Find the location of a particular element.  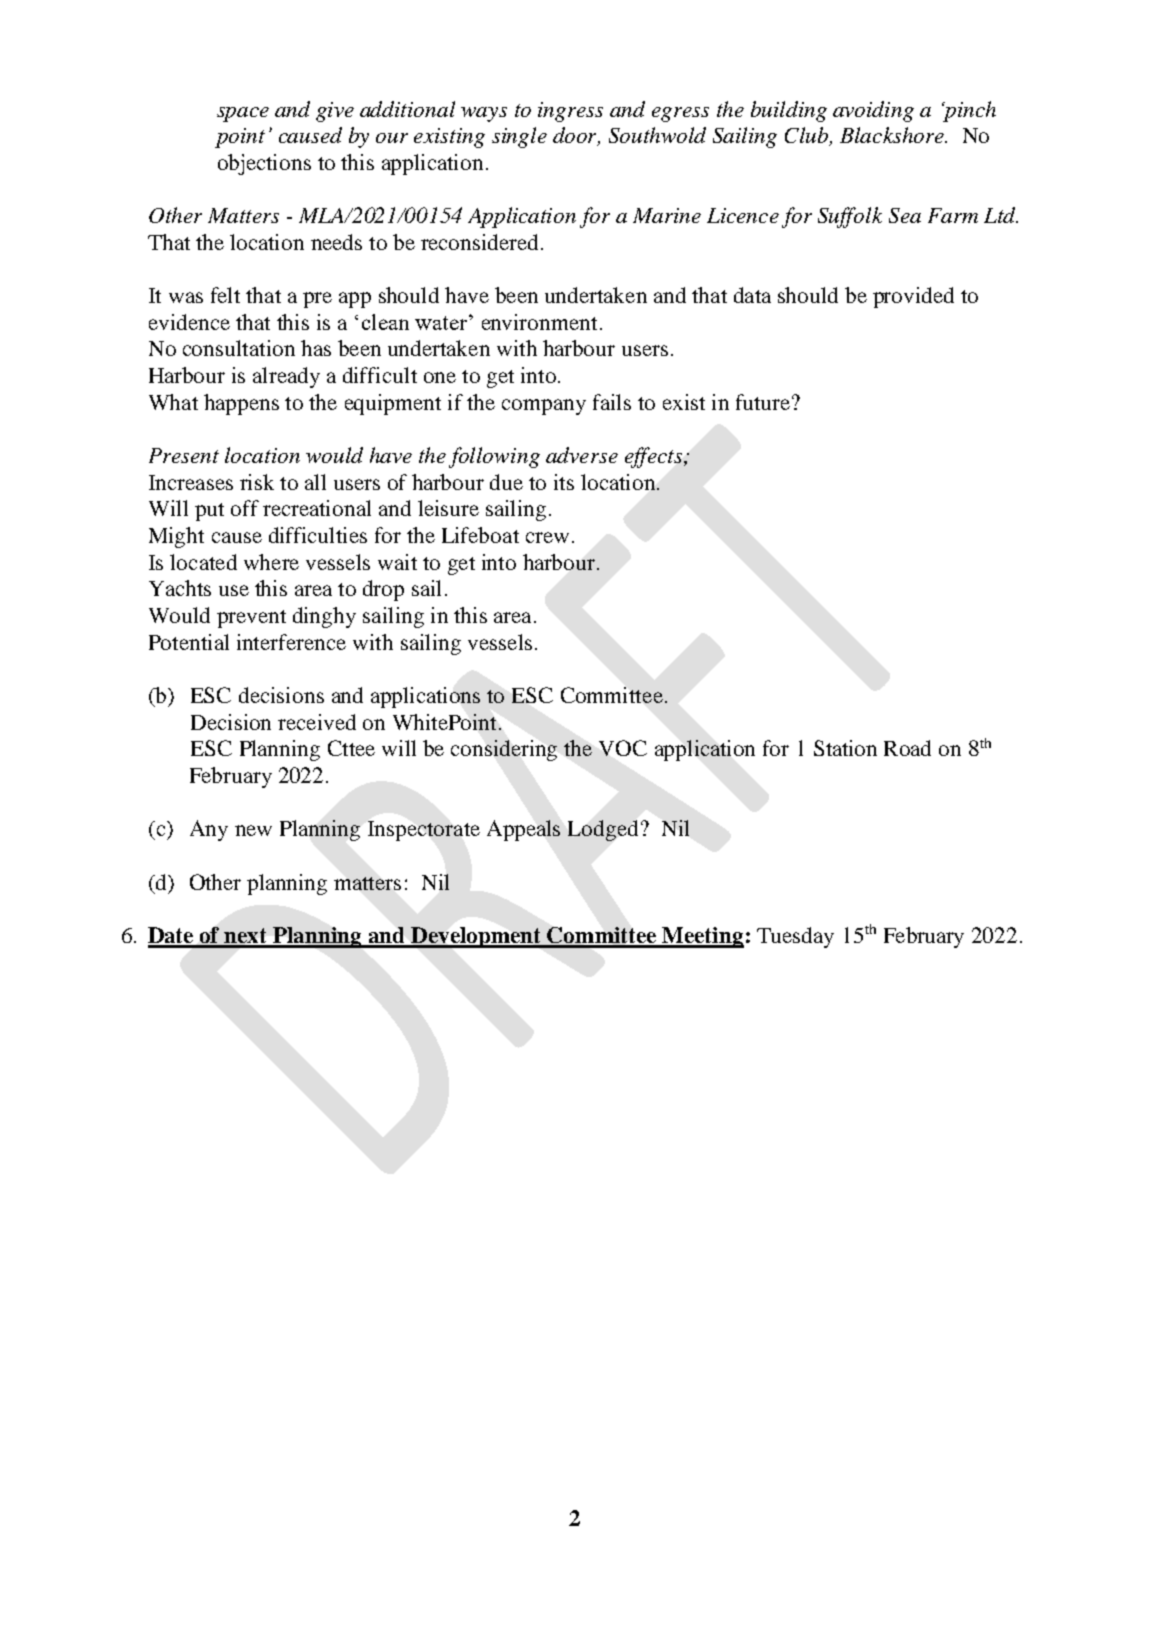

avoiding is located at coordinates (873, 111).
